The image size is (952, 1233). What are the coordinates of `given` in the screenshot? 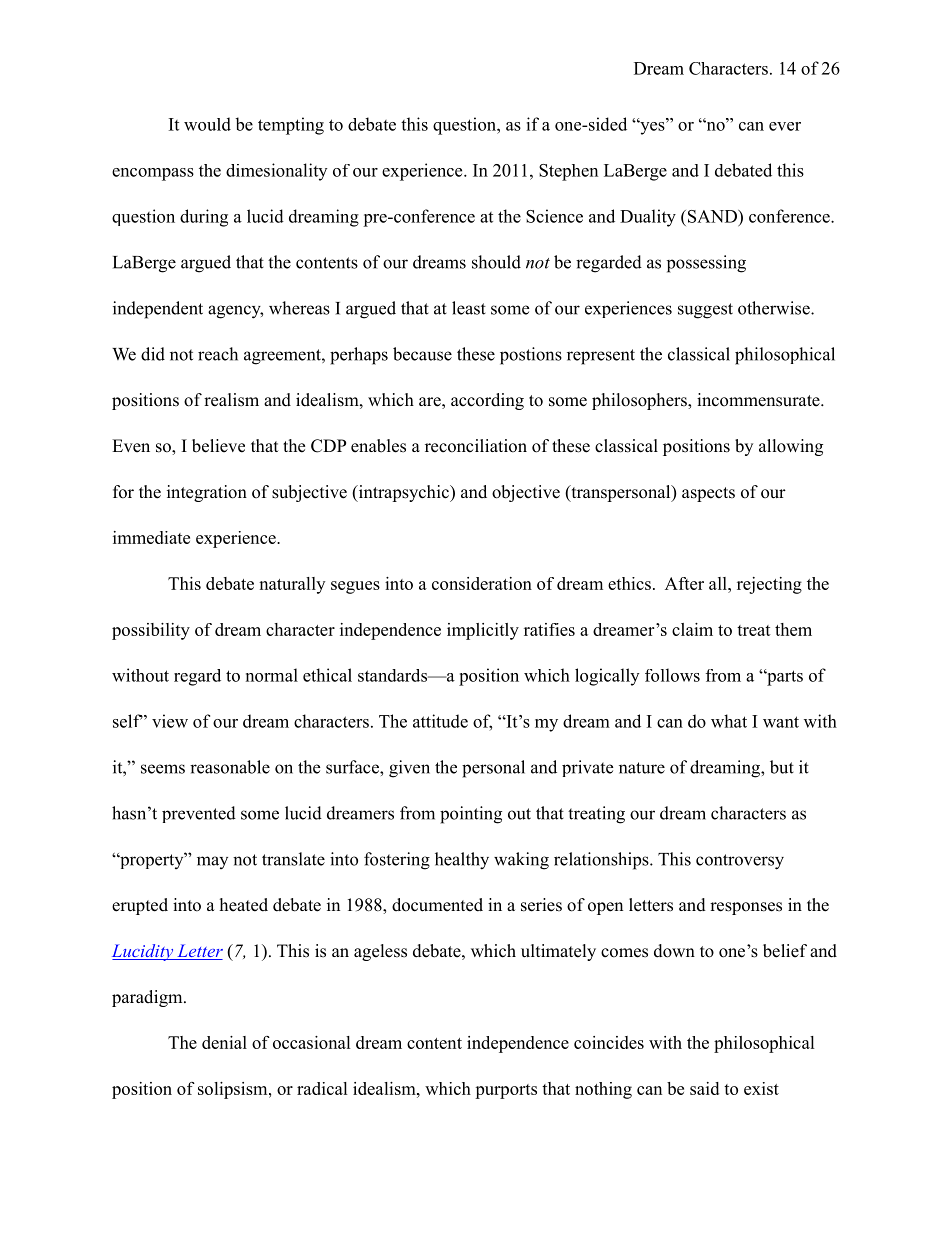 It's located at (409, 769).
